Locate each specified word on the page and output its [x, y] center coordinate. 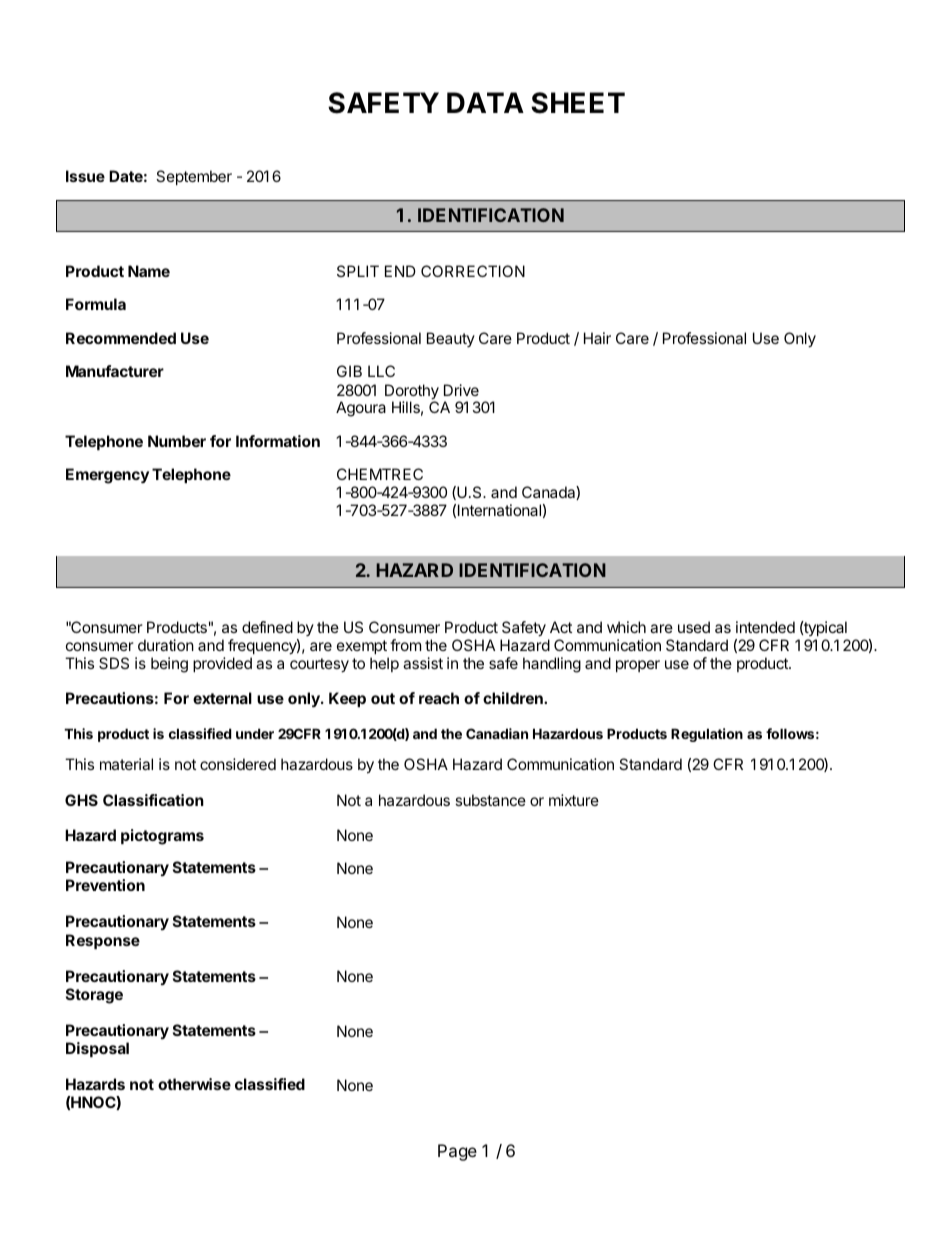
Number [177, 441]
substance [490, 800]
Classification [153, 800]
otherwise [194, 1084]
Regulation [707, 735]
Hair [597, 338]
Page [457, 1152]
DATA [485, 102]
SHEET [578, 103]
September [194, 177]
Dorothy [412, 393]
